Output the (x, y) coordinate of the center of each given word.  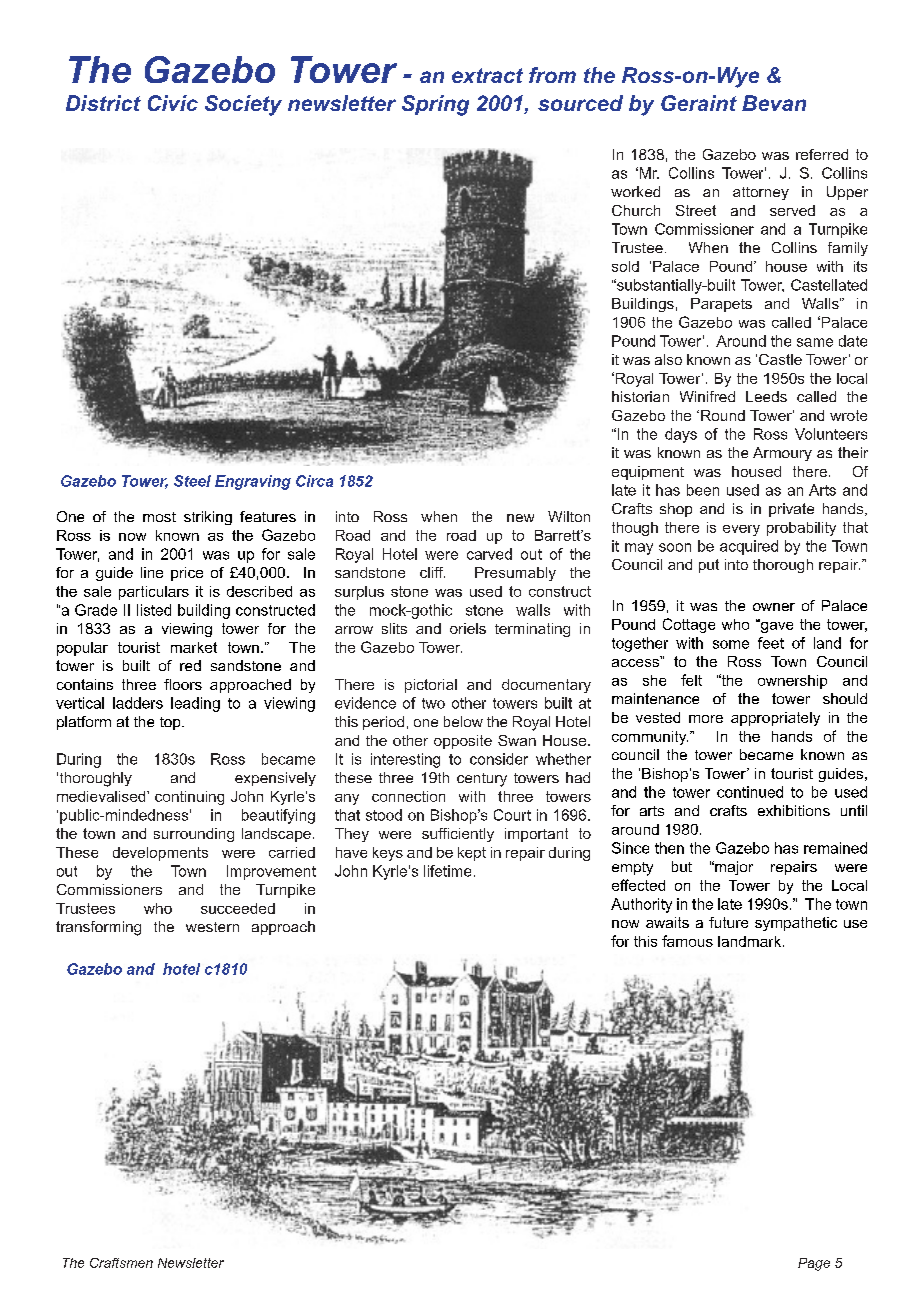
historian (640, 396)
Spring (435, 105)
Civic (173, 103)
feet (771, 643)
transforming (98, 928)
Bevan (774, 103)
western (212, 927)
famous (687, 941)
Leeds (766, 396)
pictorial (431, 686)
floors (183, 684)
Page (814, 1264)
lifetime (447, 871)
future (728, 922)
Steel (192, 481)
